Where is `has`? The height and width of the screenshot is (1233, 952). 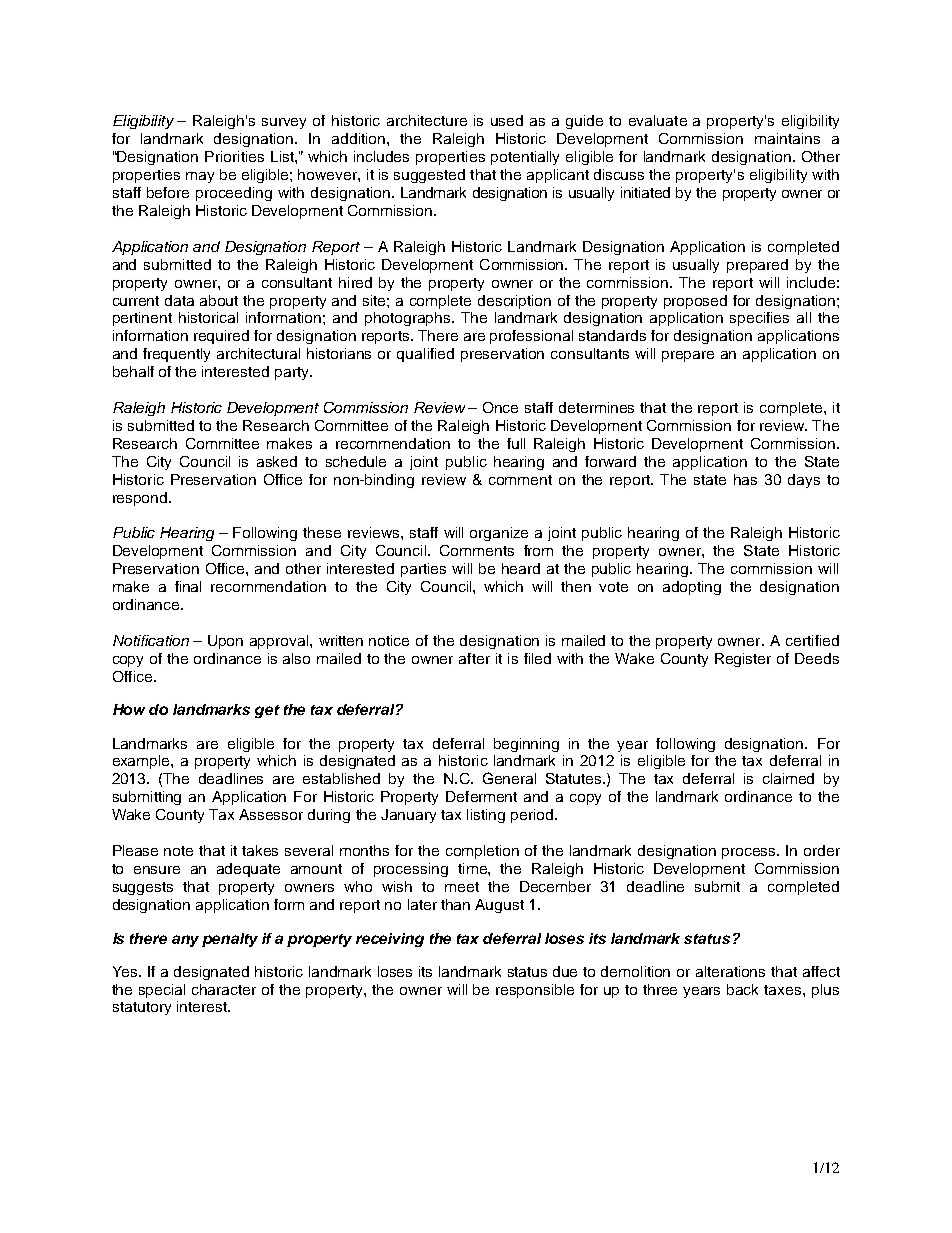
has is located at coordinates (745, 479).
